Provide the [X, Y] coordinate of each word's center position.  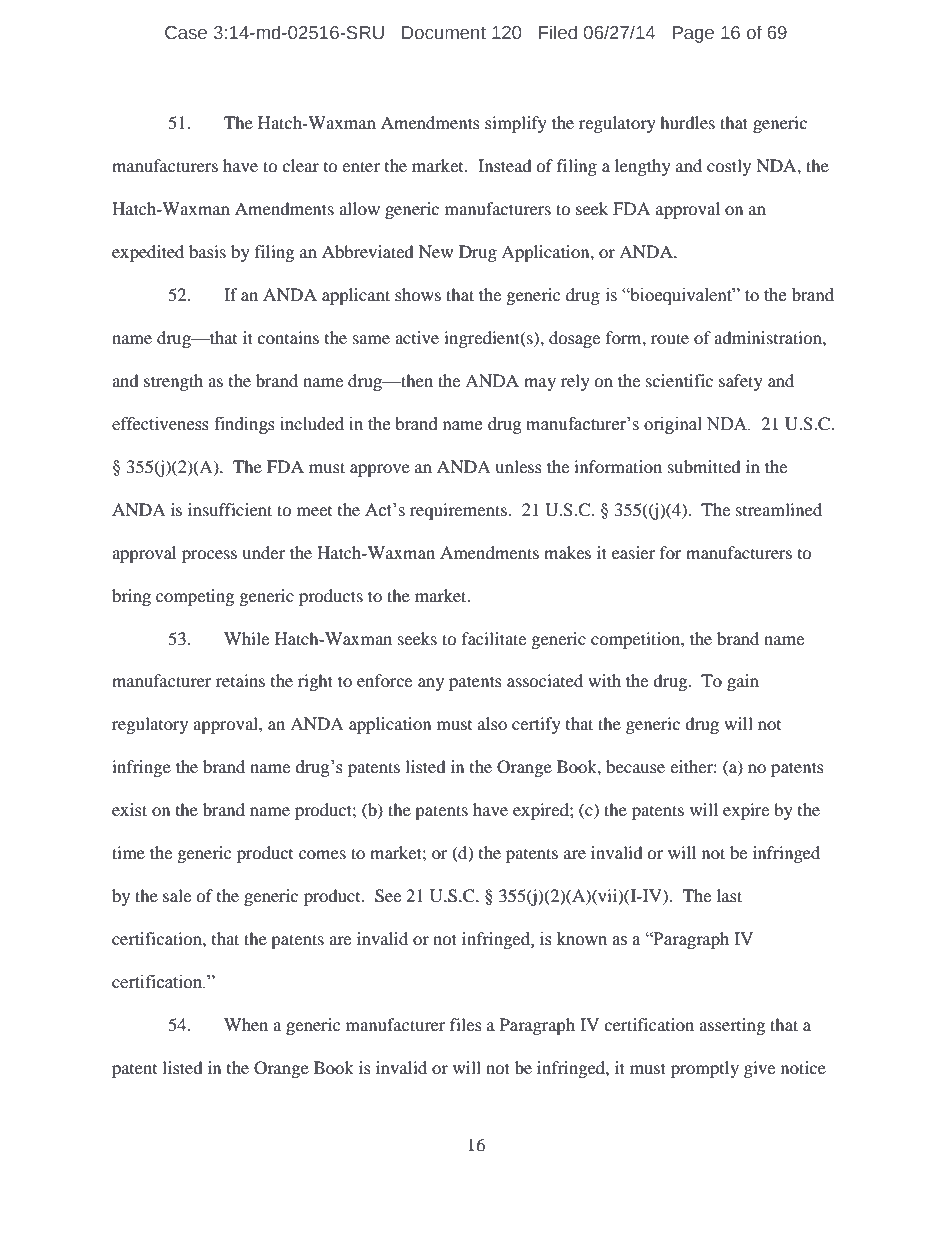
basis [207, 251]
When [246, 1024]
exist [129, 809]
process [209, 556]
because [635, 766]
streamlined [779, 509]
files [466, 1024]
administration [769, 337]
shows [418, 294]
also [492, 723]
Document [444, 33]
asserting [732, 1026]
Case [186, 33]
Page [693, 34]
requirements [458, 511]
